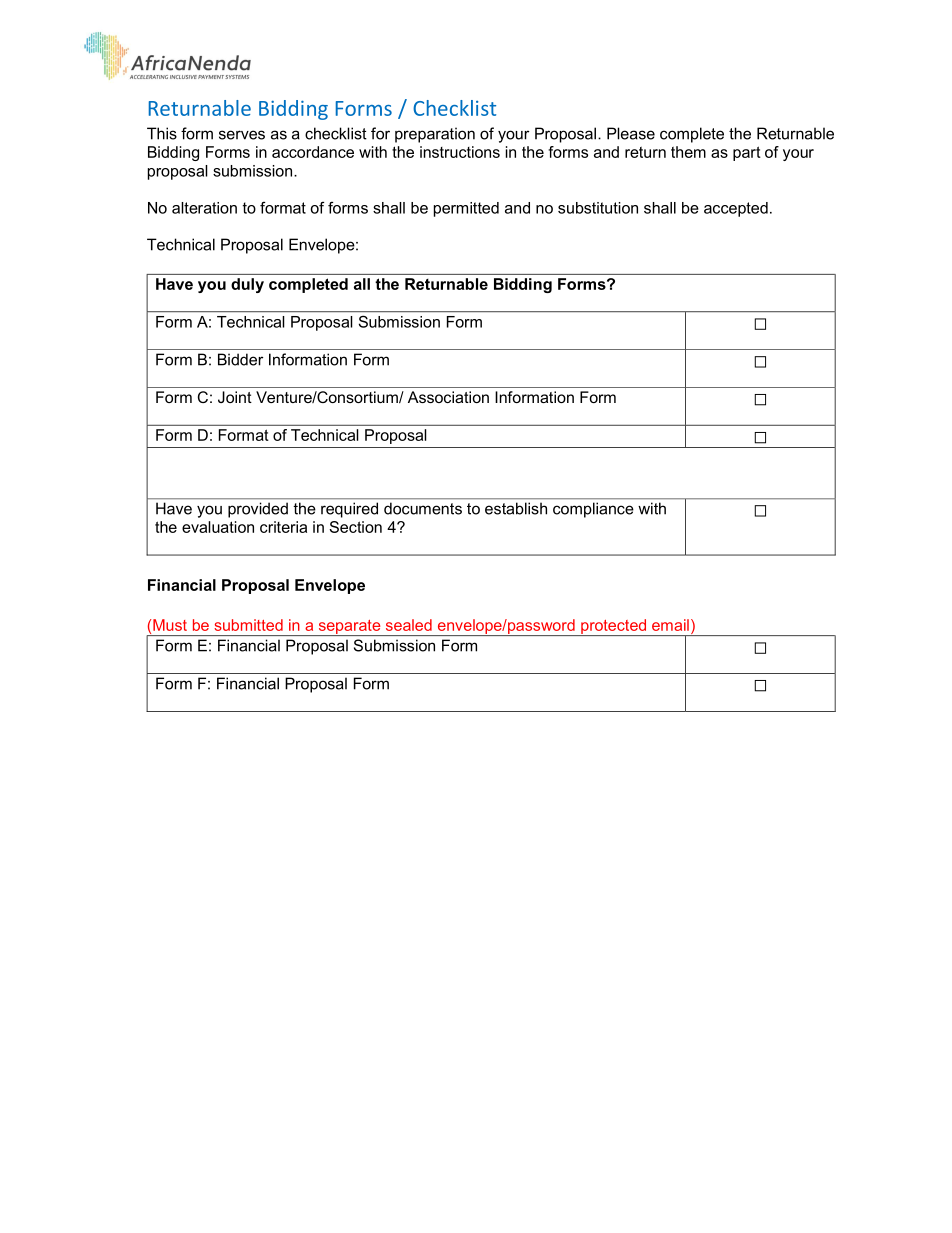 The width and height of the screenshot is (952, 1233). Describe the element at coordinates (598, 208) in the screenshot. I see `substitution` at that location.
